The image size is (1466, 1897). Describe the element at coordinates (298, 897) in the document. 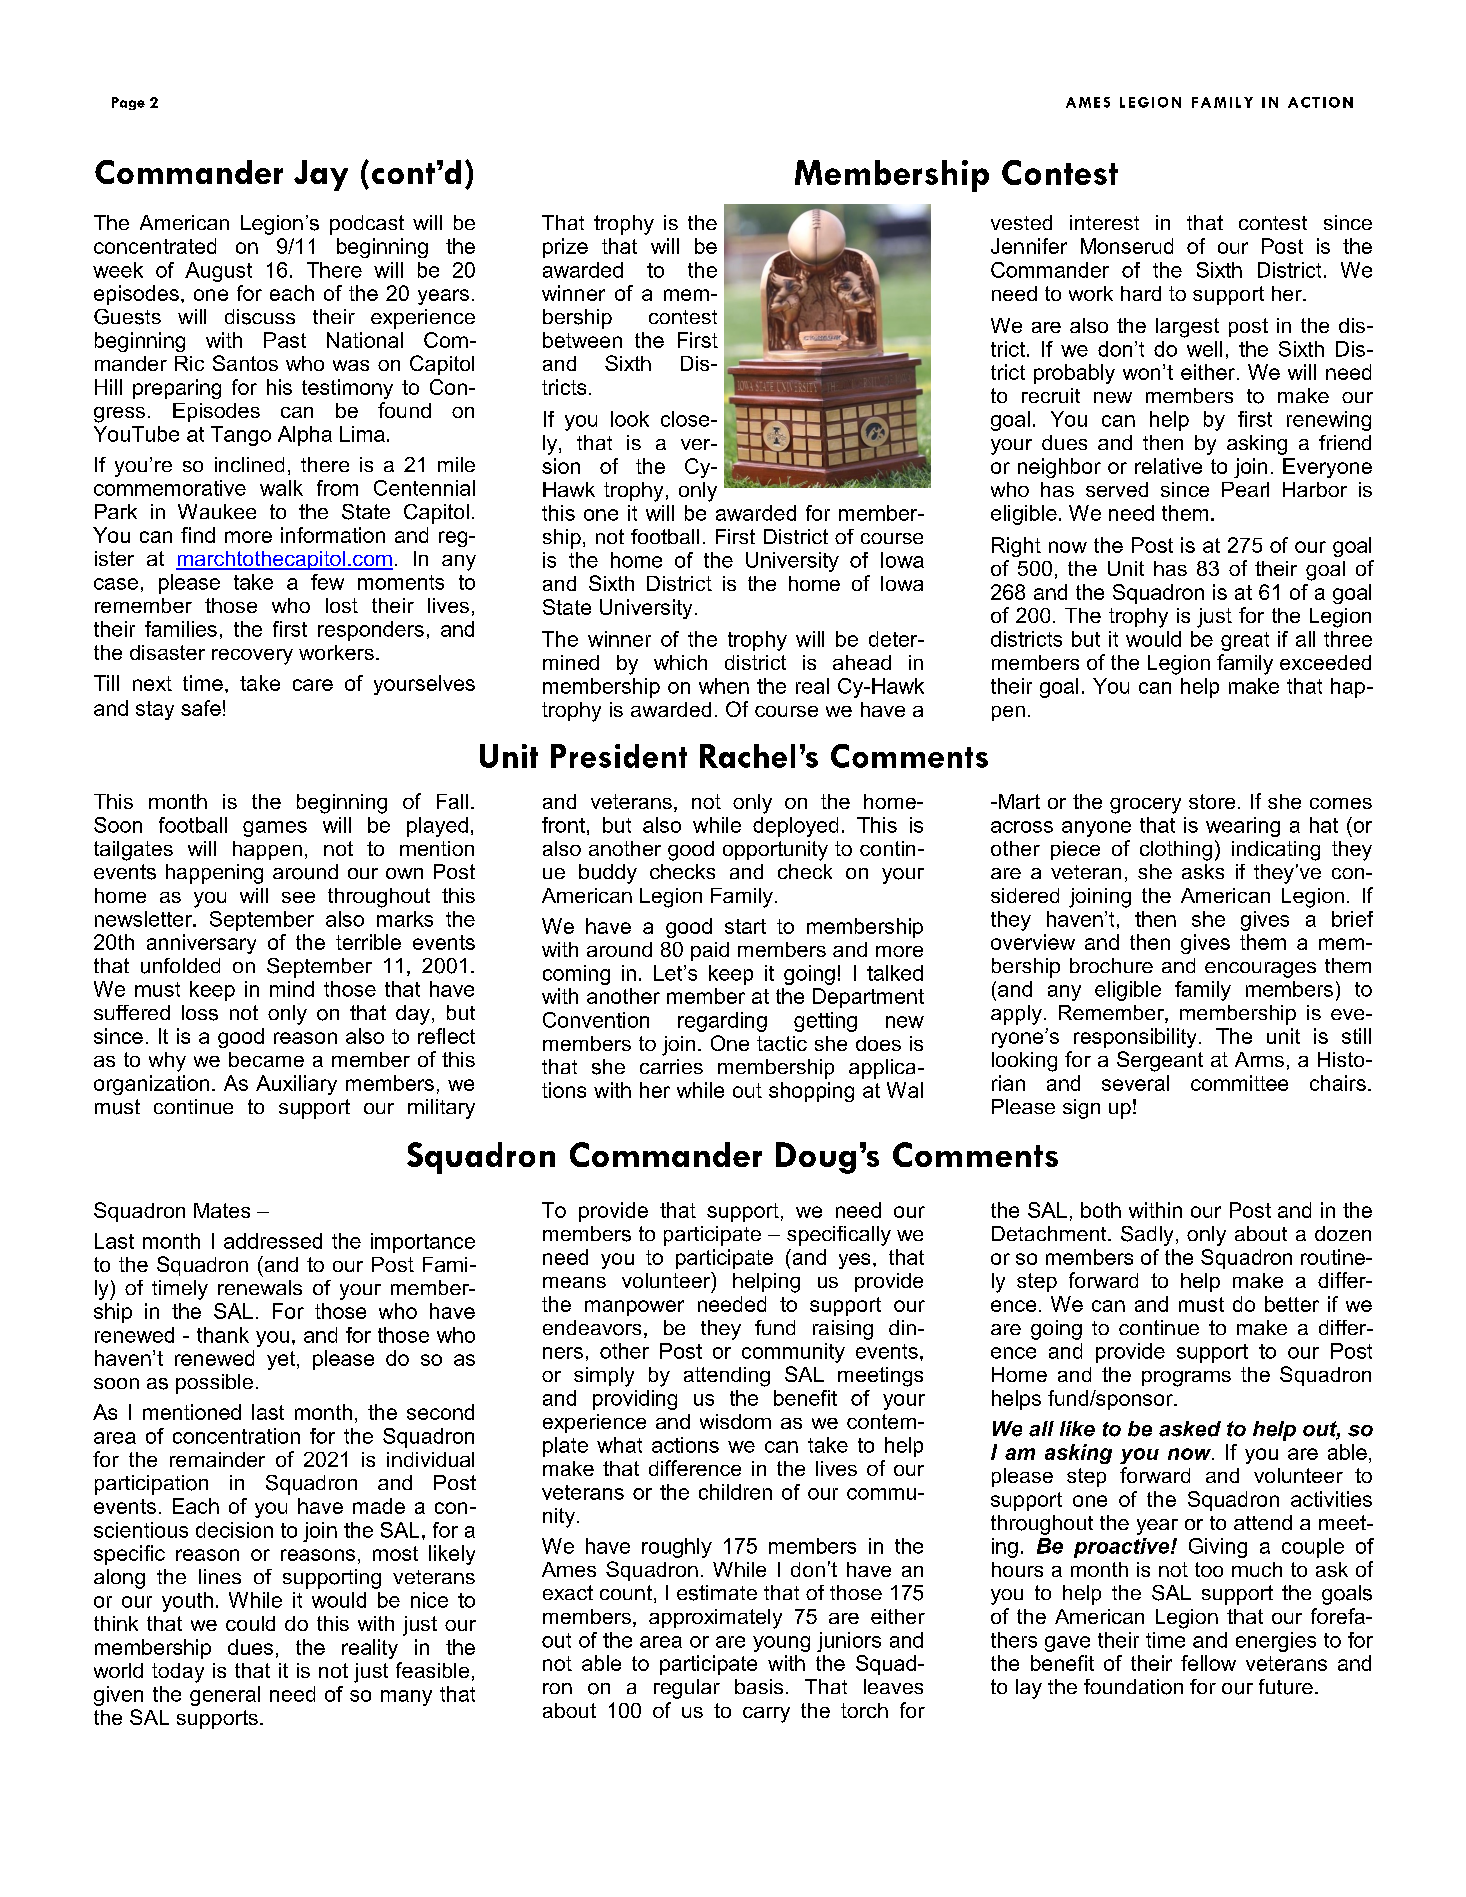

I see `see` at that location.
